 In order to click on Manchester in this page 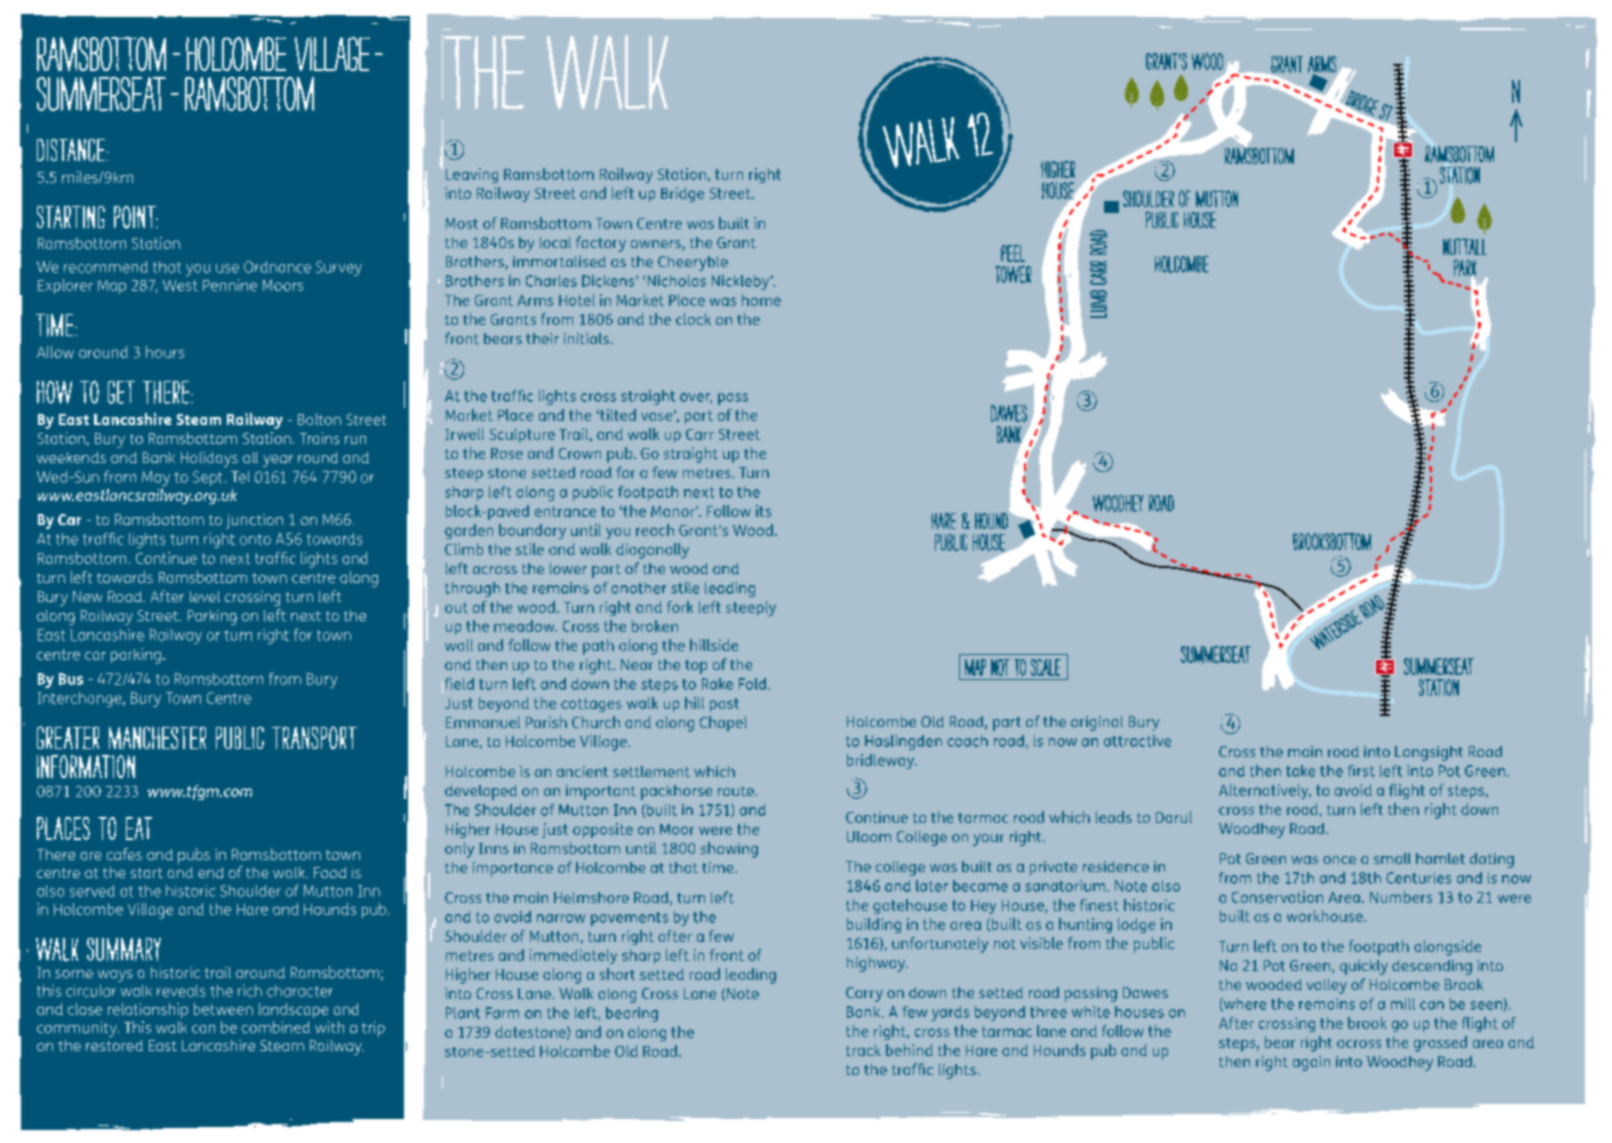, I will do `click(157, 738)`.
